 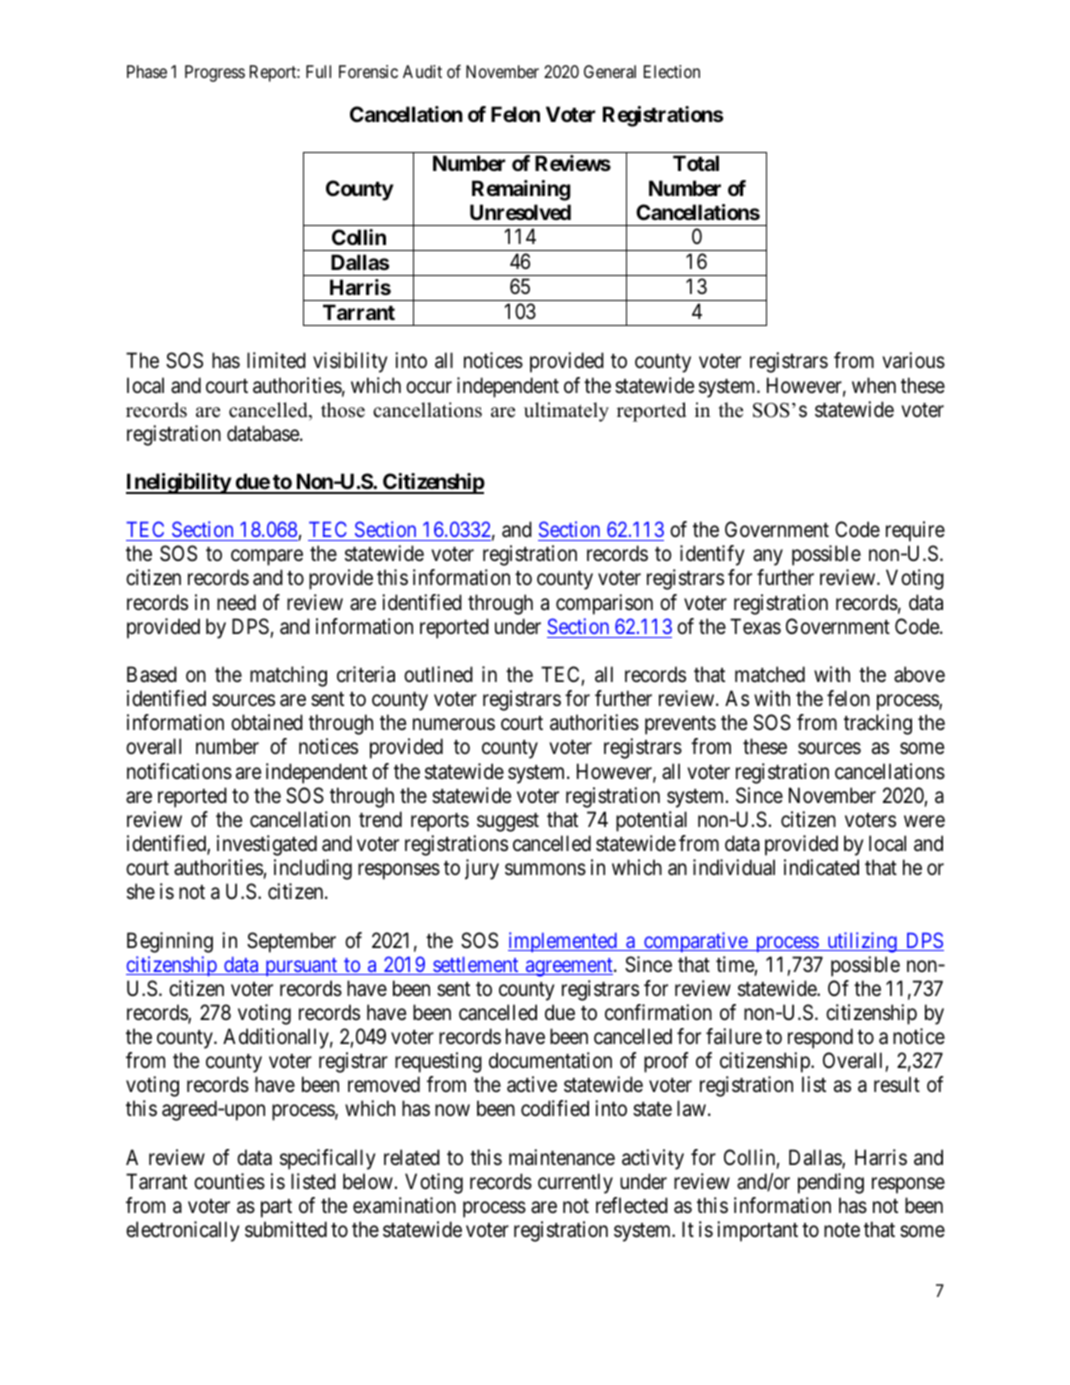 I want to click on implemented, so click(x=563, y=942).
